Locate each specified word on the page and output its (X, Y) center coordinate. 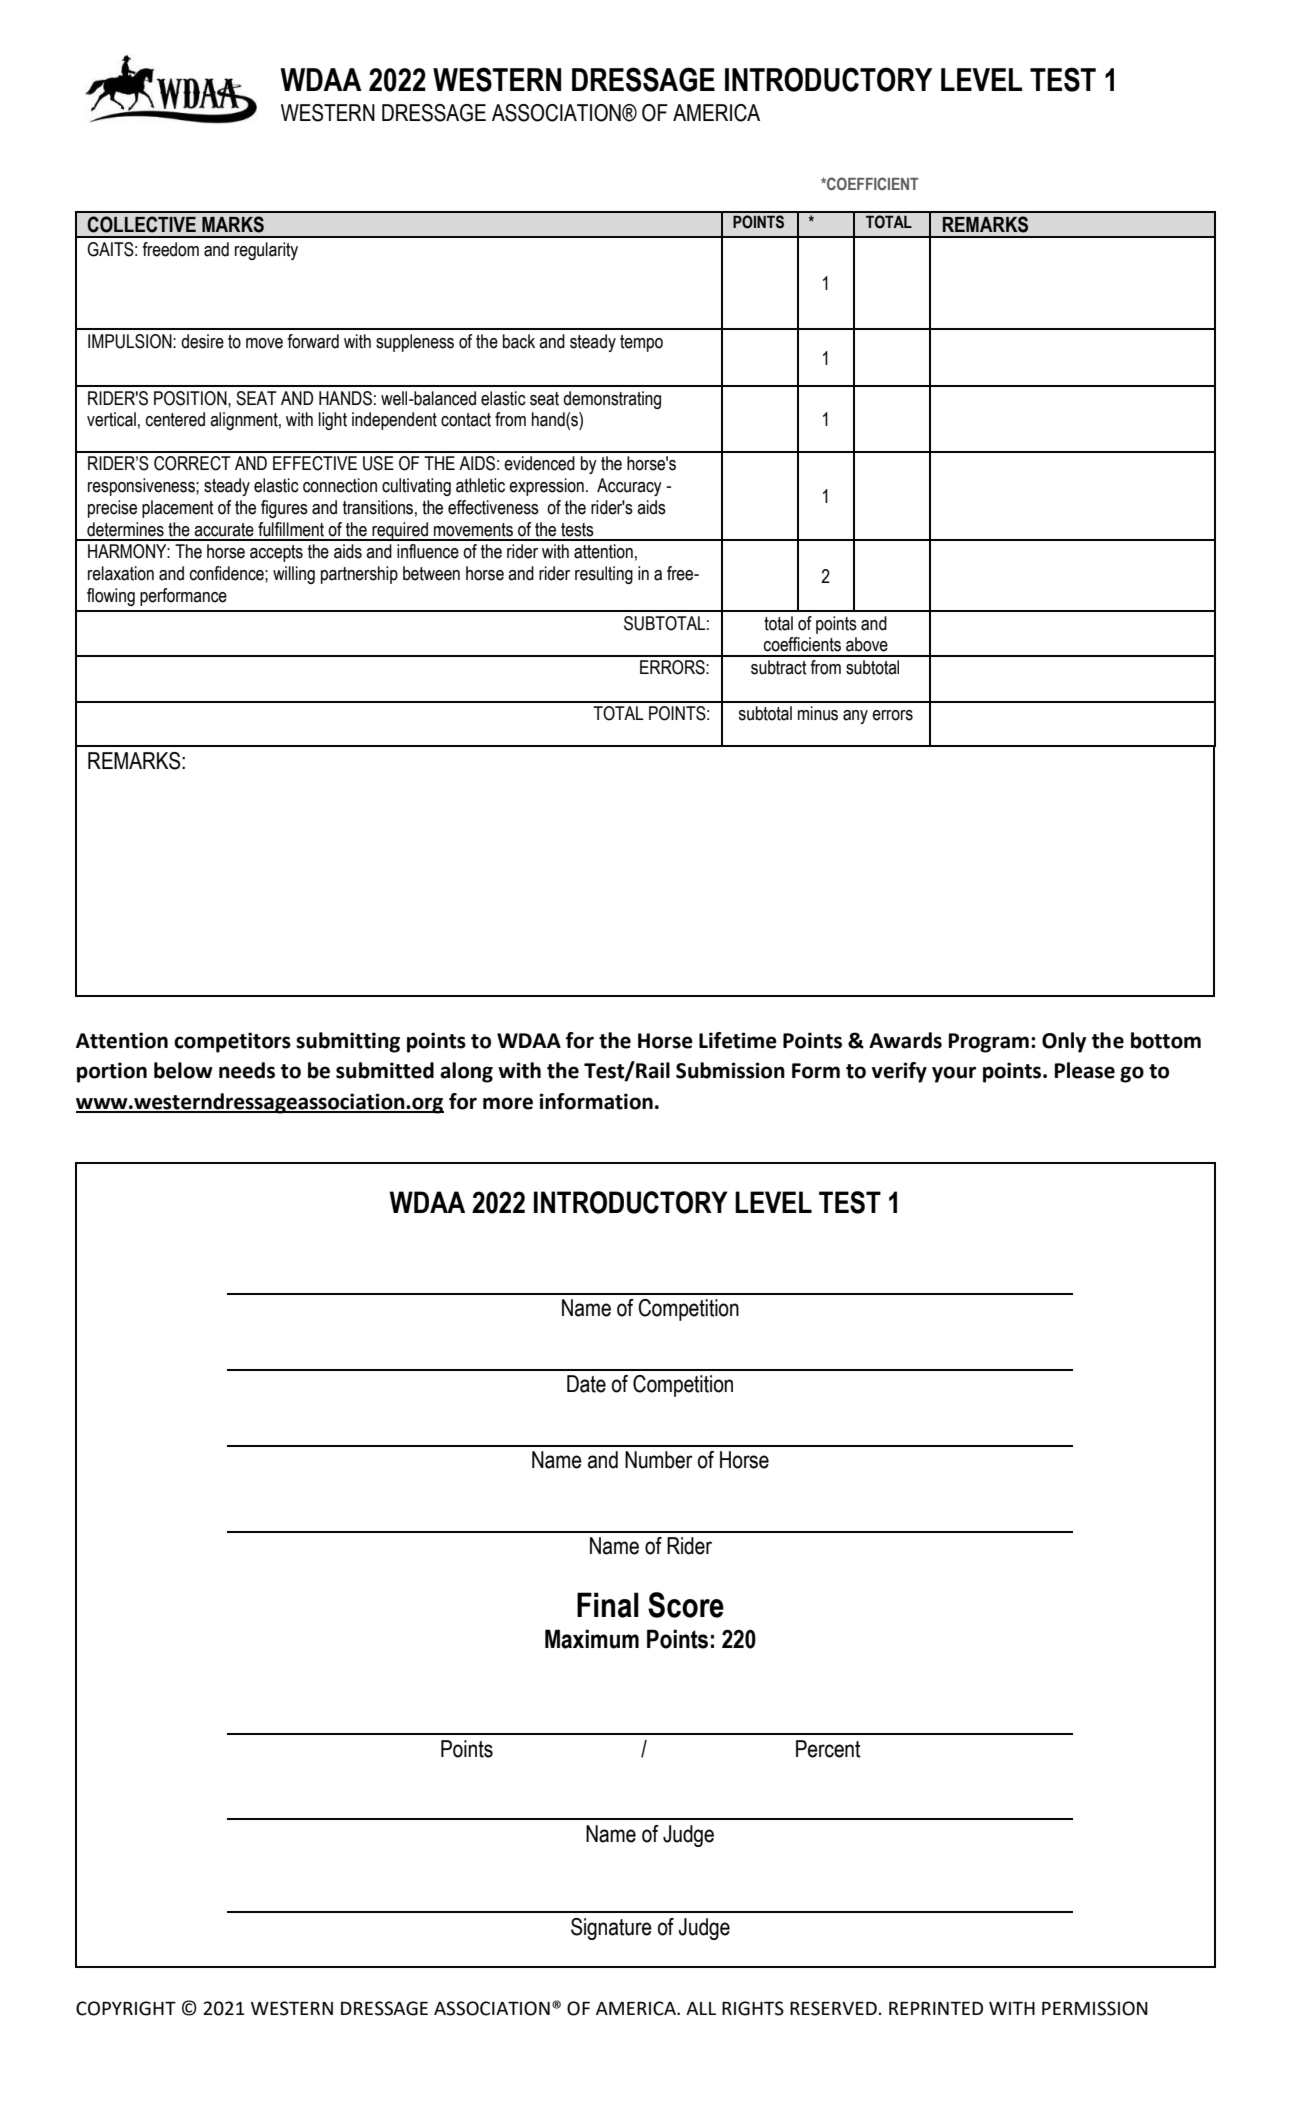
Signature (611, 1929)
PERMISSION (1095, 2008)
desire (202, 341)
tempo (641, 343)
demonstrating (612, 400)
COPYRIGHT (126, 2008)
